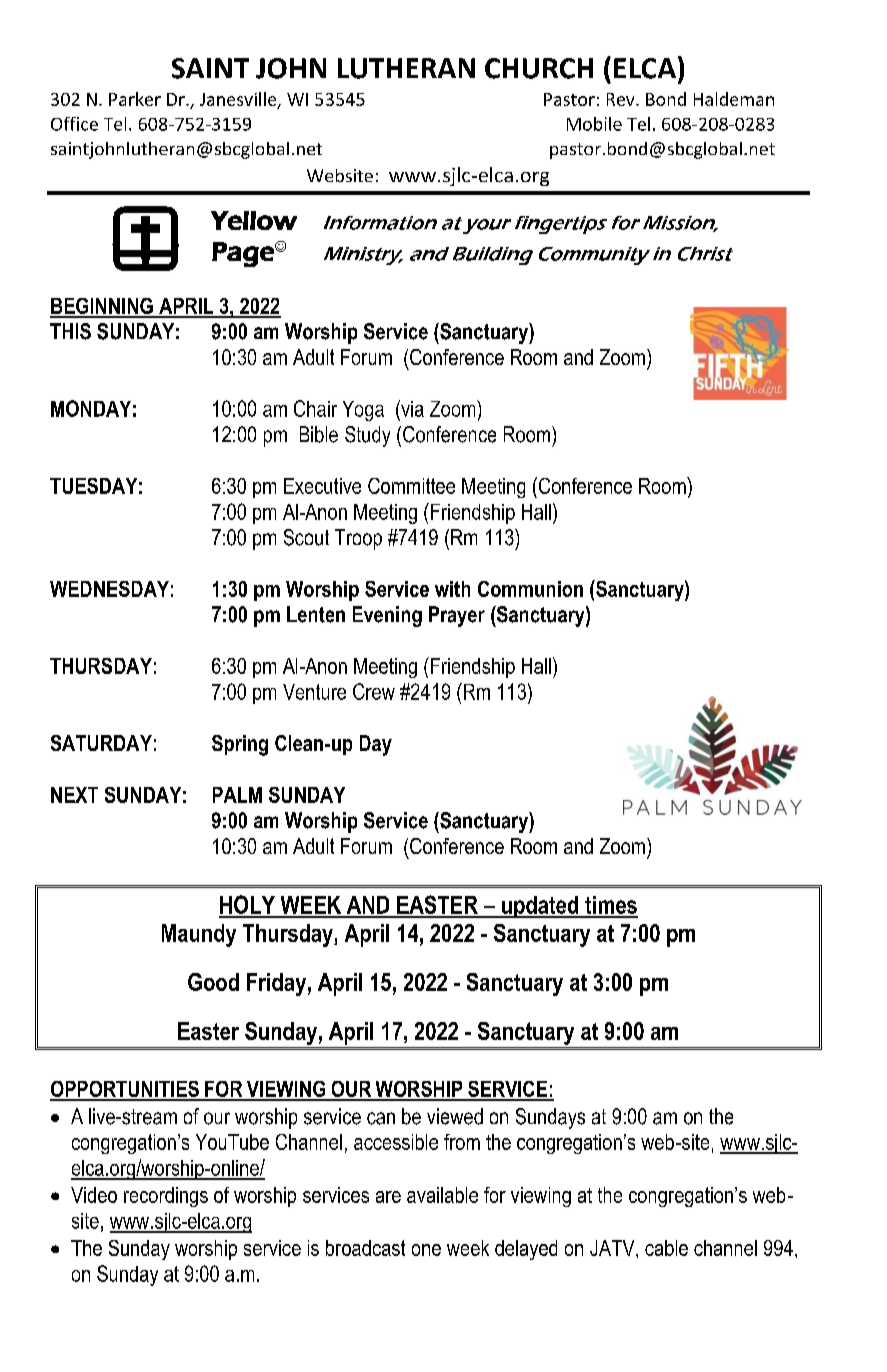 The height and width of the screenshot is (1372, 887). I want to click on delayed, so click(526, 1250).
